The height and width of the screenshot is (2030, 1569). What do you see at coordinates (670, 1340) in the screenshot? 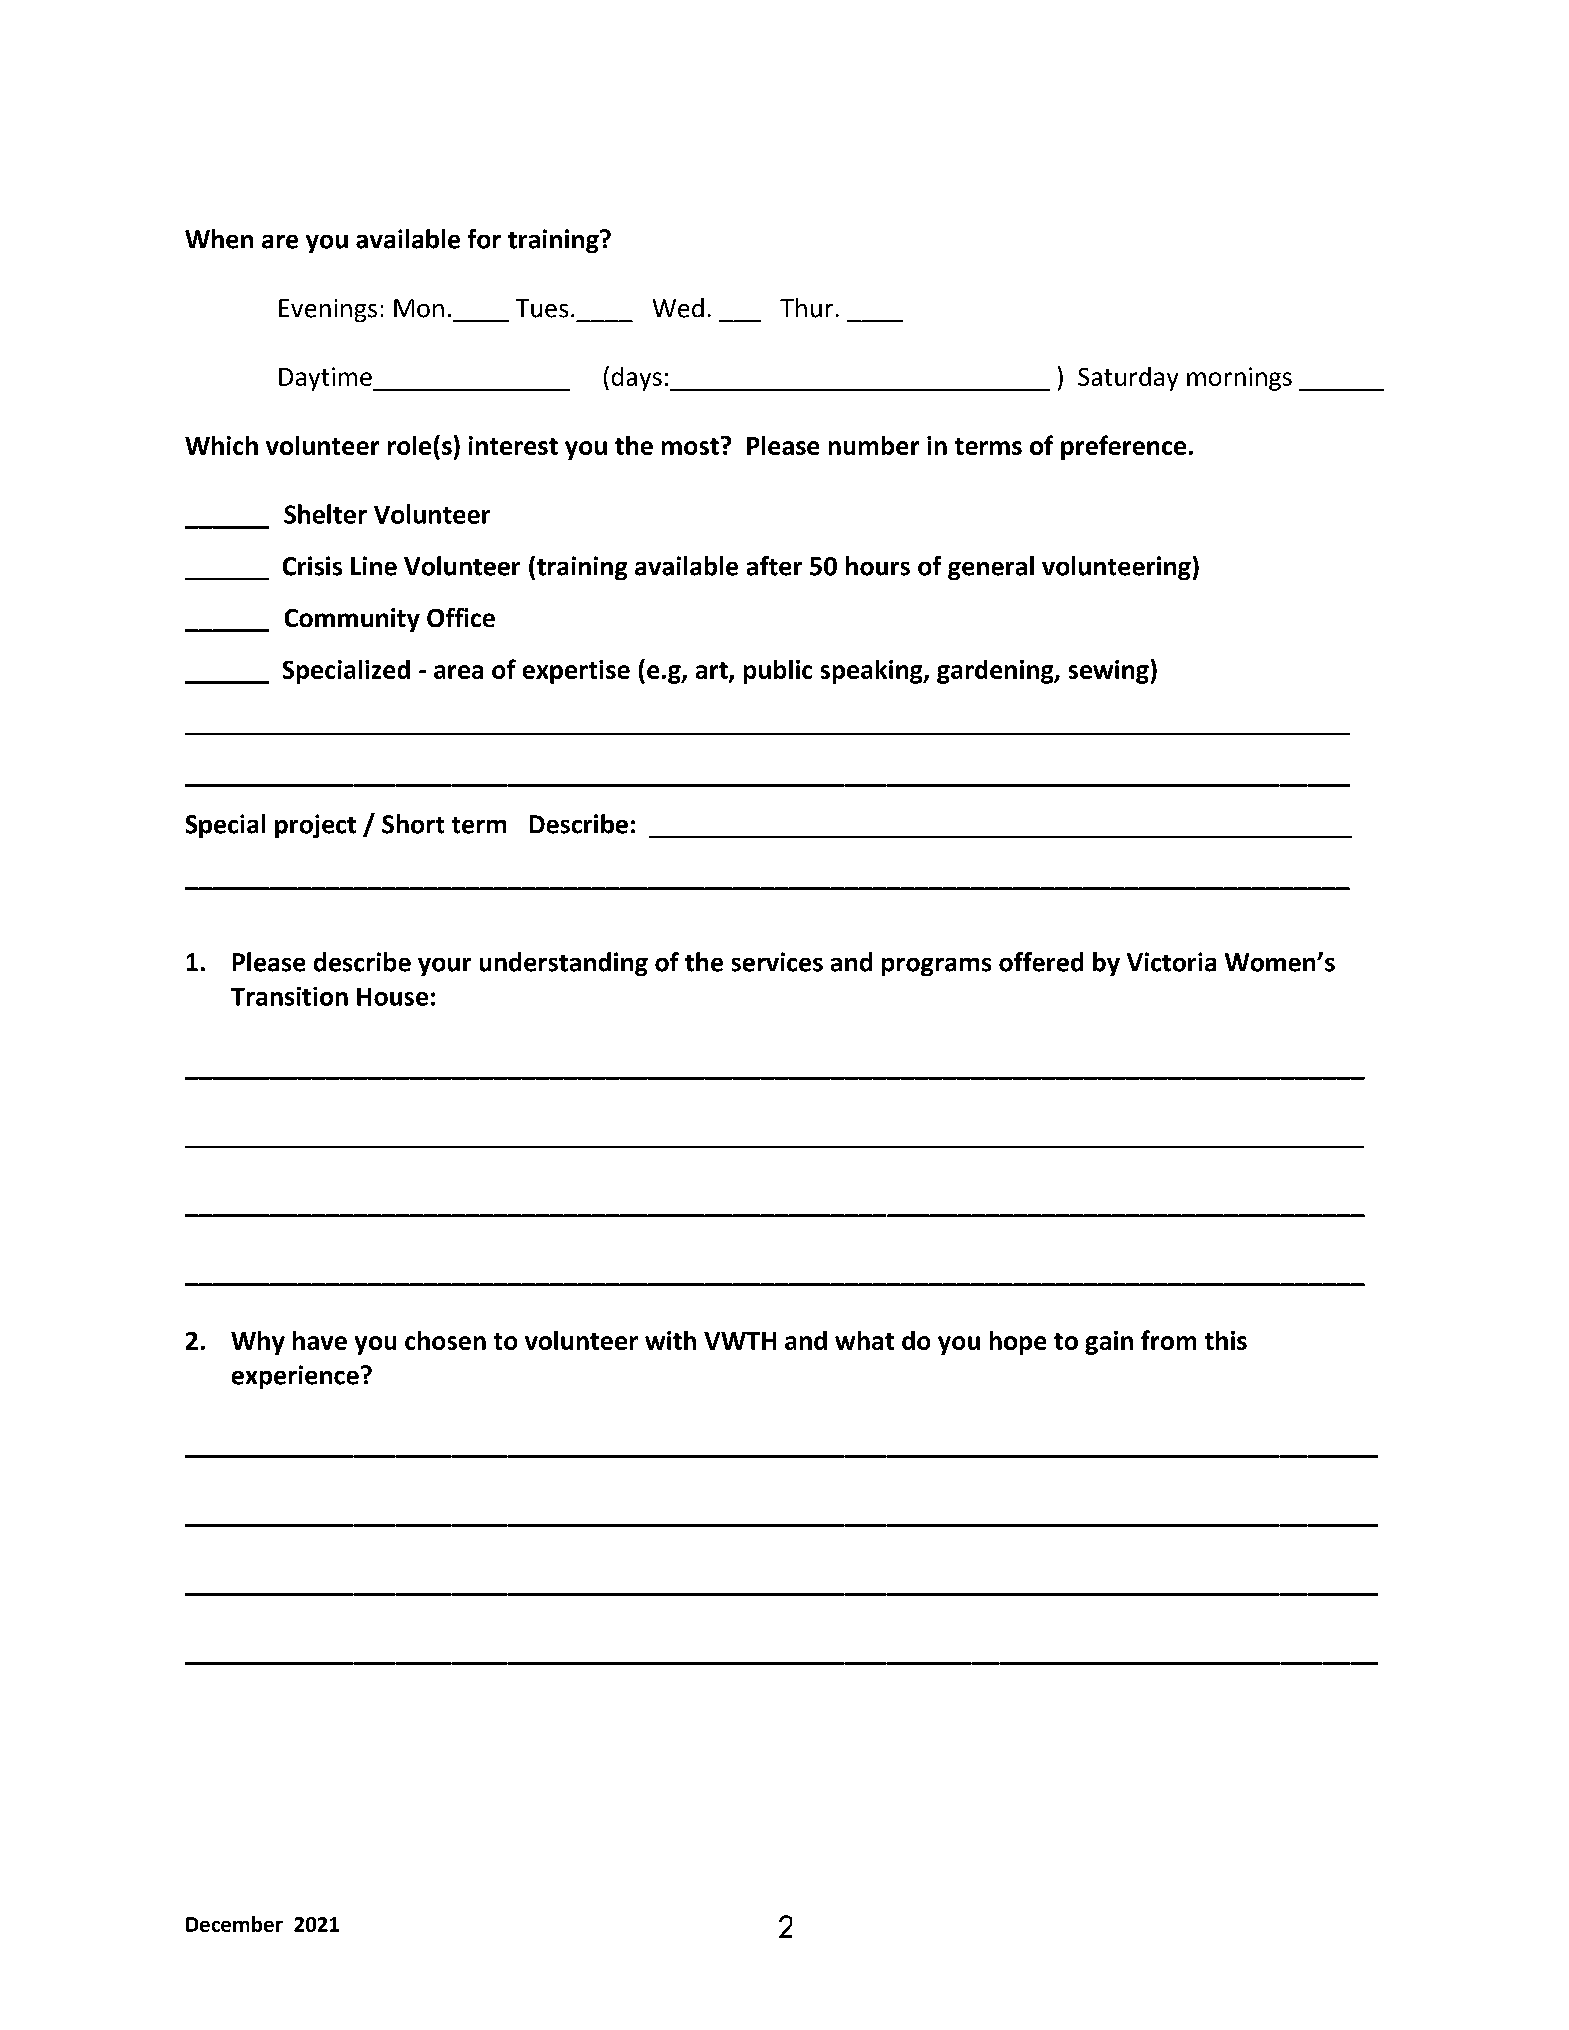
I see `with` at bounding box center [670, 1340].
